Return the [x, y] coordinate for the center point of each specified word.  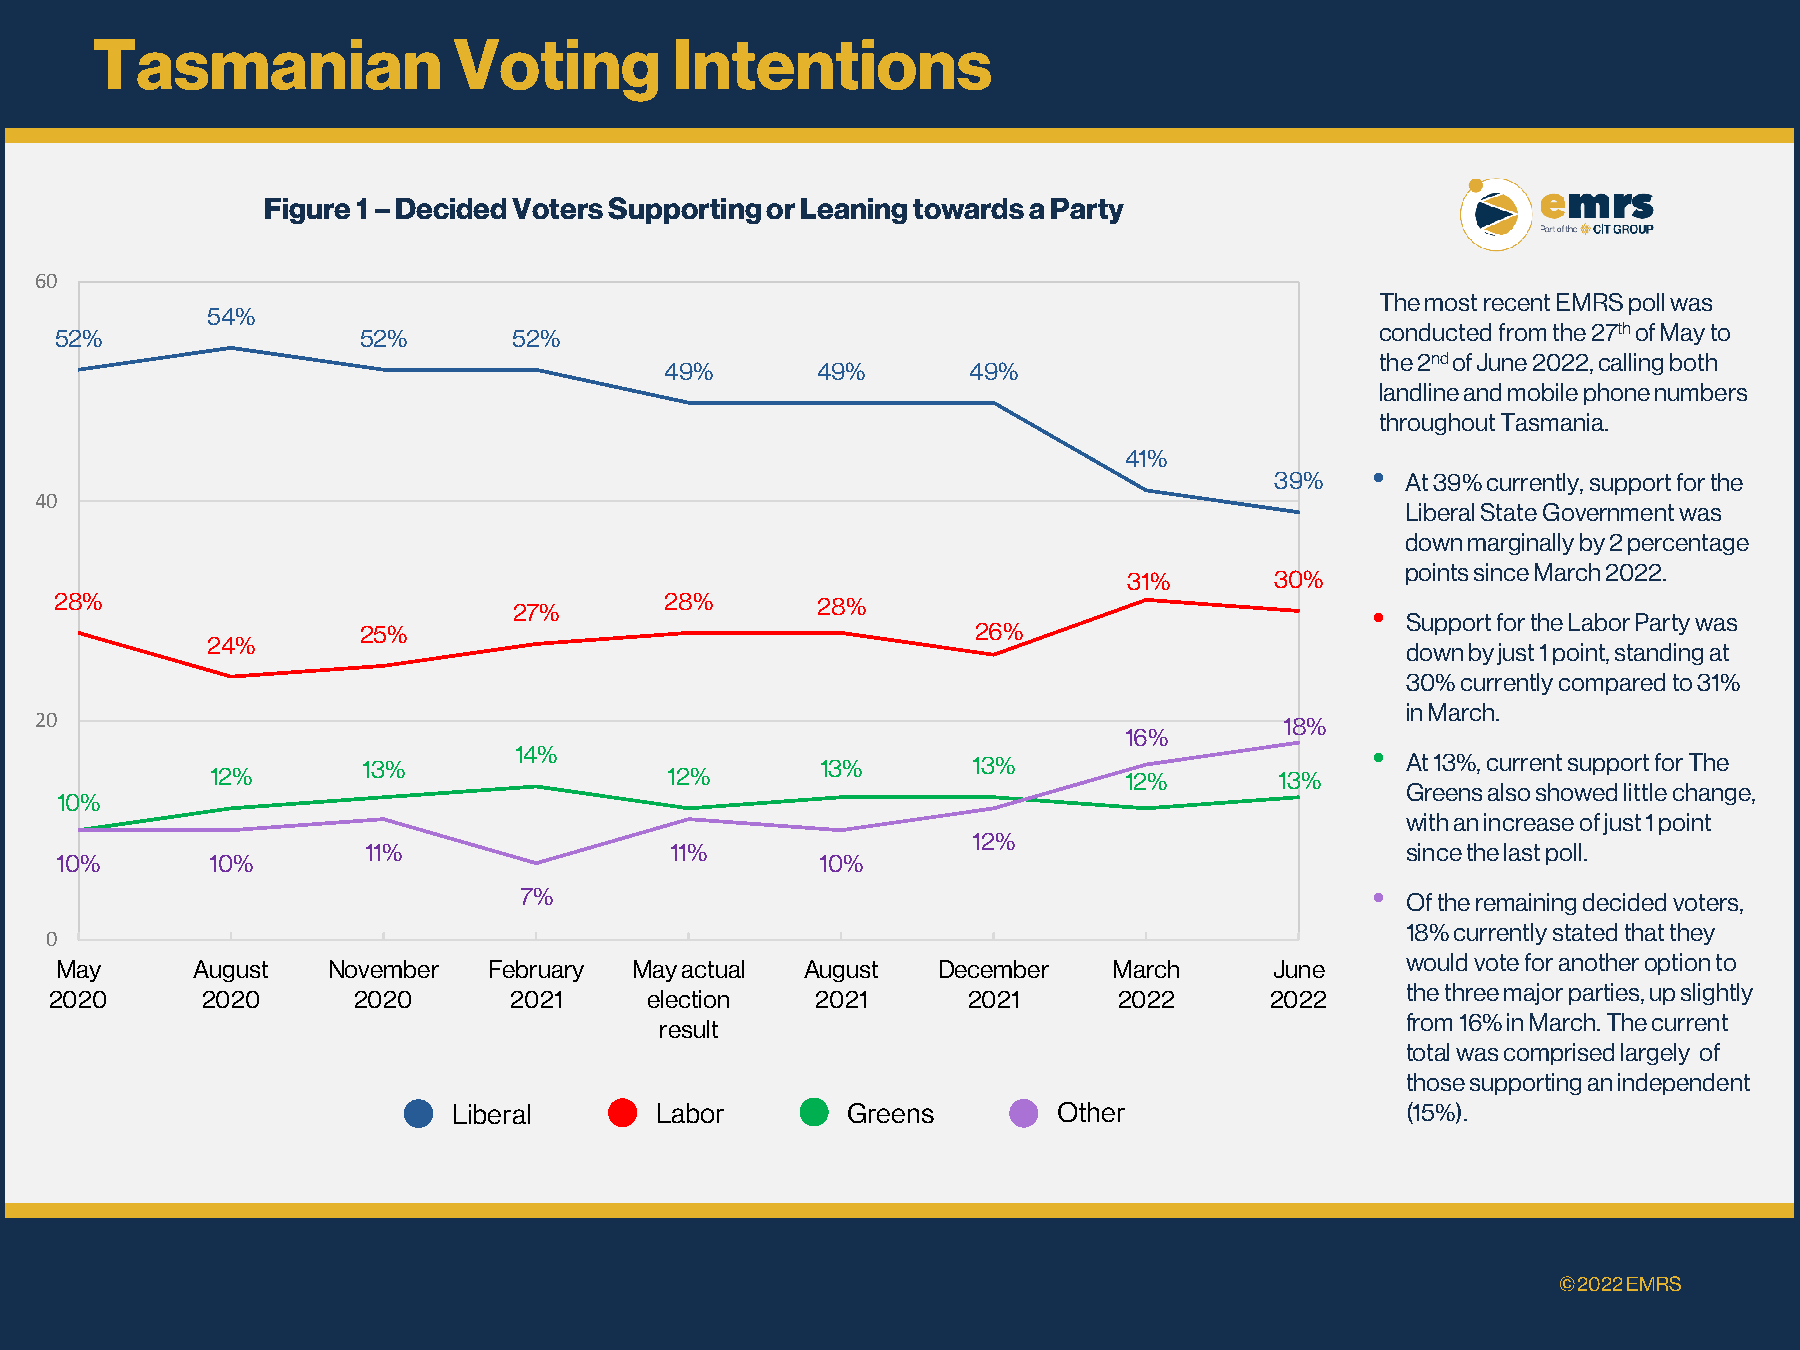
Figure [307, 211]
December [994, 969]
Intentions [833, 64]
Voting [556, 70]
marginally [1521, 544]
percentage [1688, 544]
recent [1517, 302]
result [689, 1029]
